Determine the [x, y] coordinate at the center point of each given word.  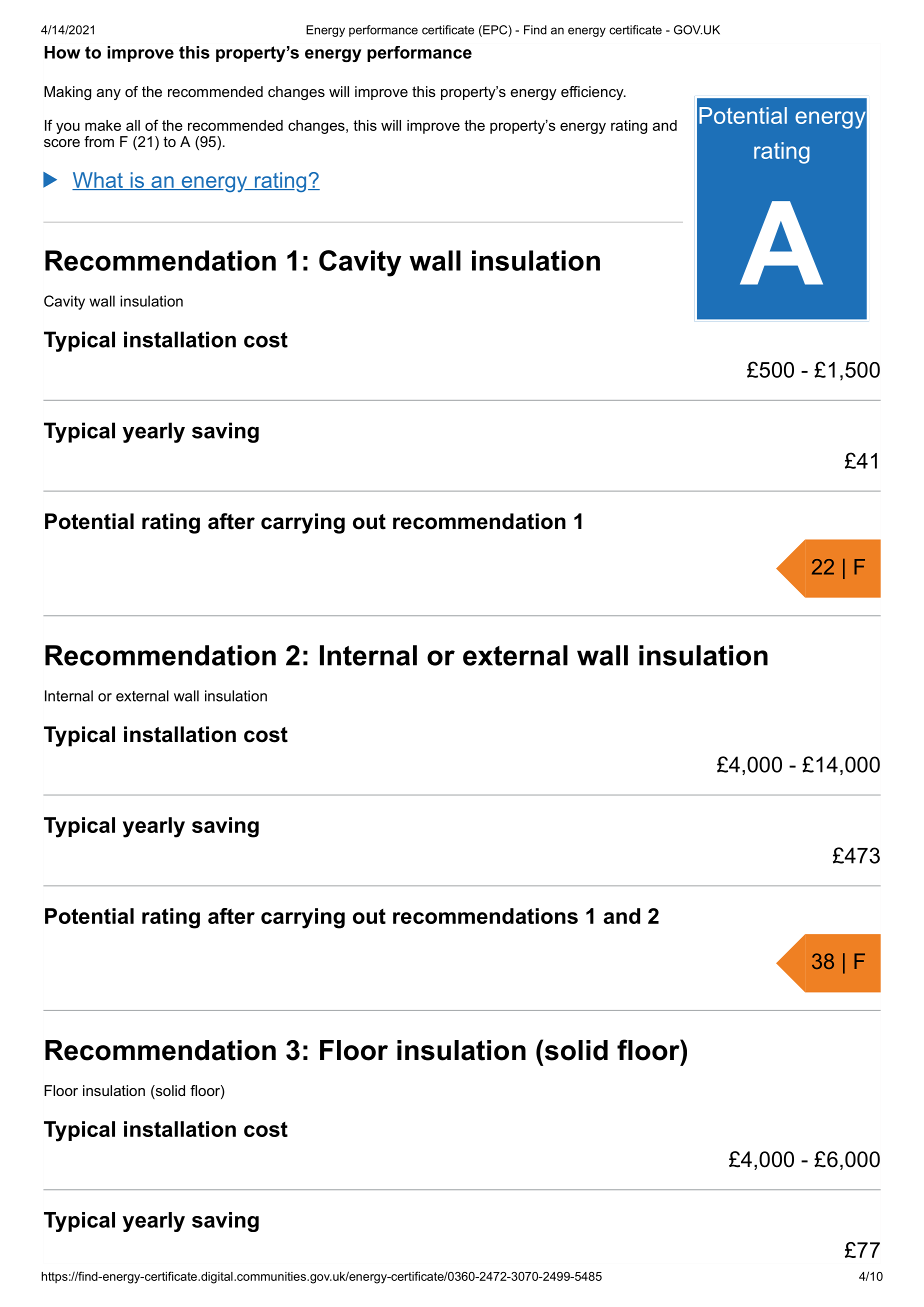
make [103, 125]
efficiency [593, 93]
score [62, 143]
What [98, 181]
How [62, 52]
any [109, 94]
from [99, 141]
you [68, 128]
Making [67, 93]
